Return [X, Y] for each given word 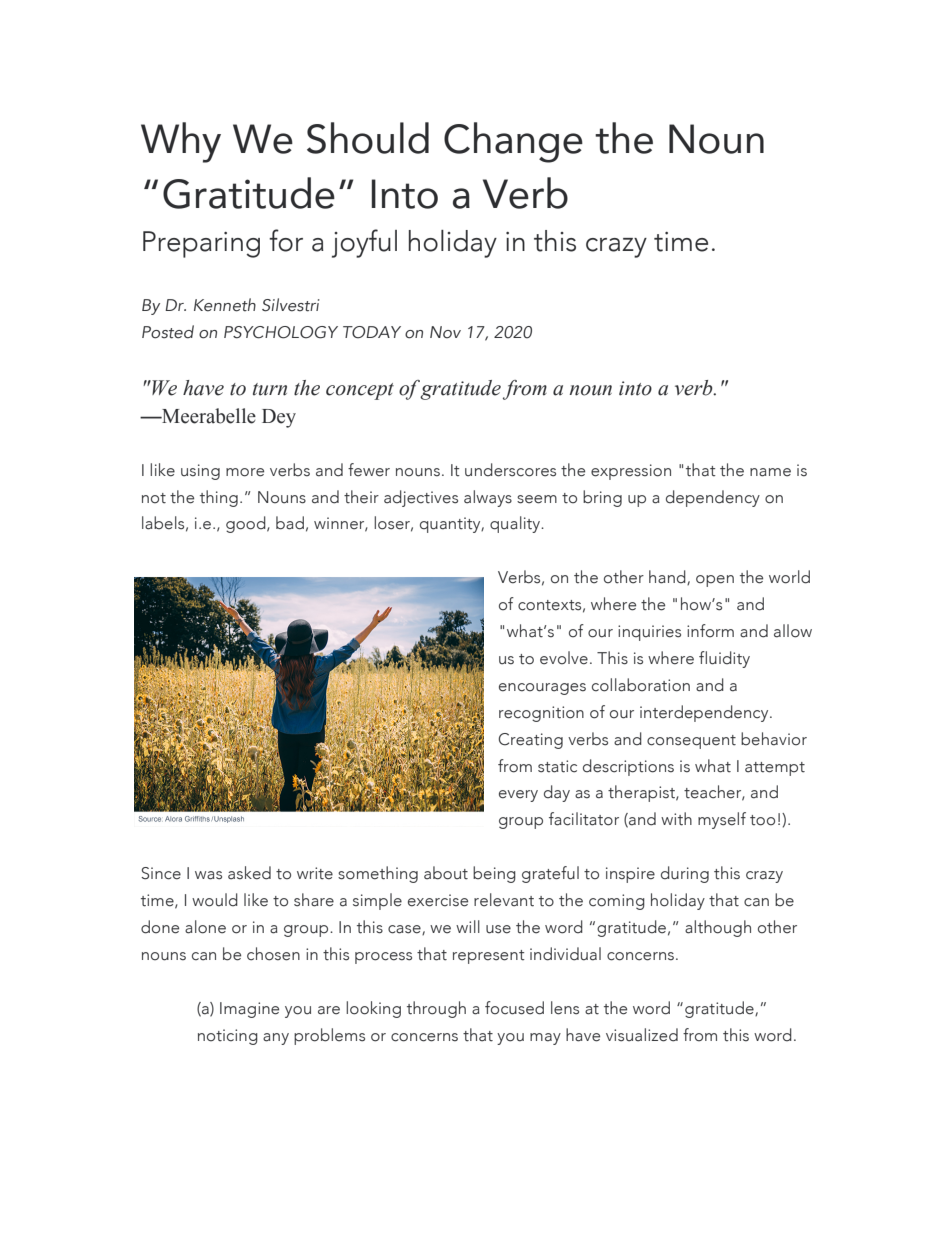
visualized [642, 1035]
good [247, 524]
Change [513, 142]
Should [368, 138]
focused [514, 1008]
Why [181, 142]
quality [516, 524]
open [715, 581]
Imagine [249, 1010]
